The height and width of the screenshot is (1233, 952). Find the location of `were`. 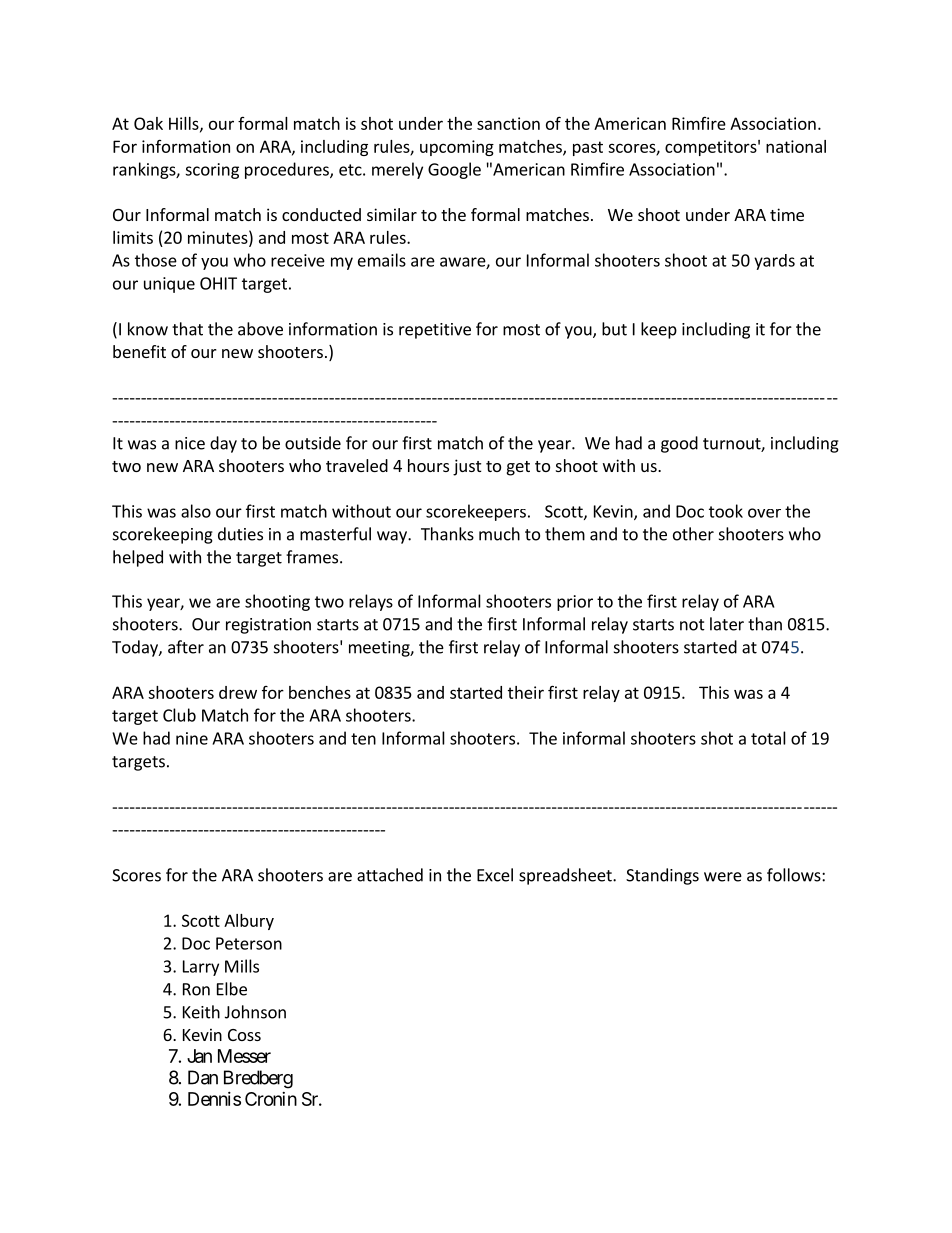

were is located at coordinates (723, 877).
